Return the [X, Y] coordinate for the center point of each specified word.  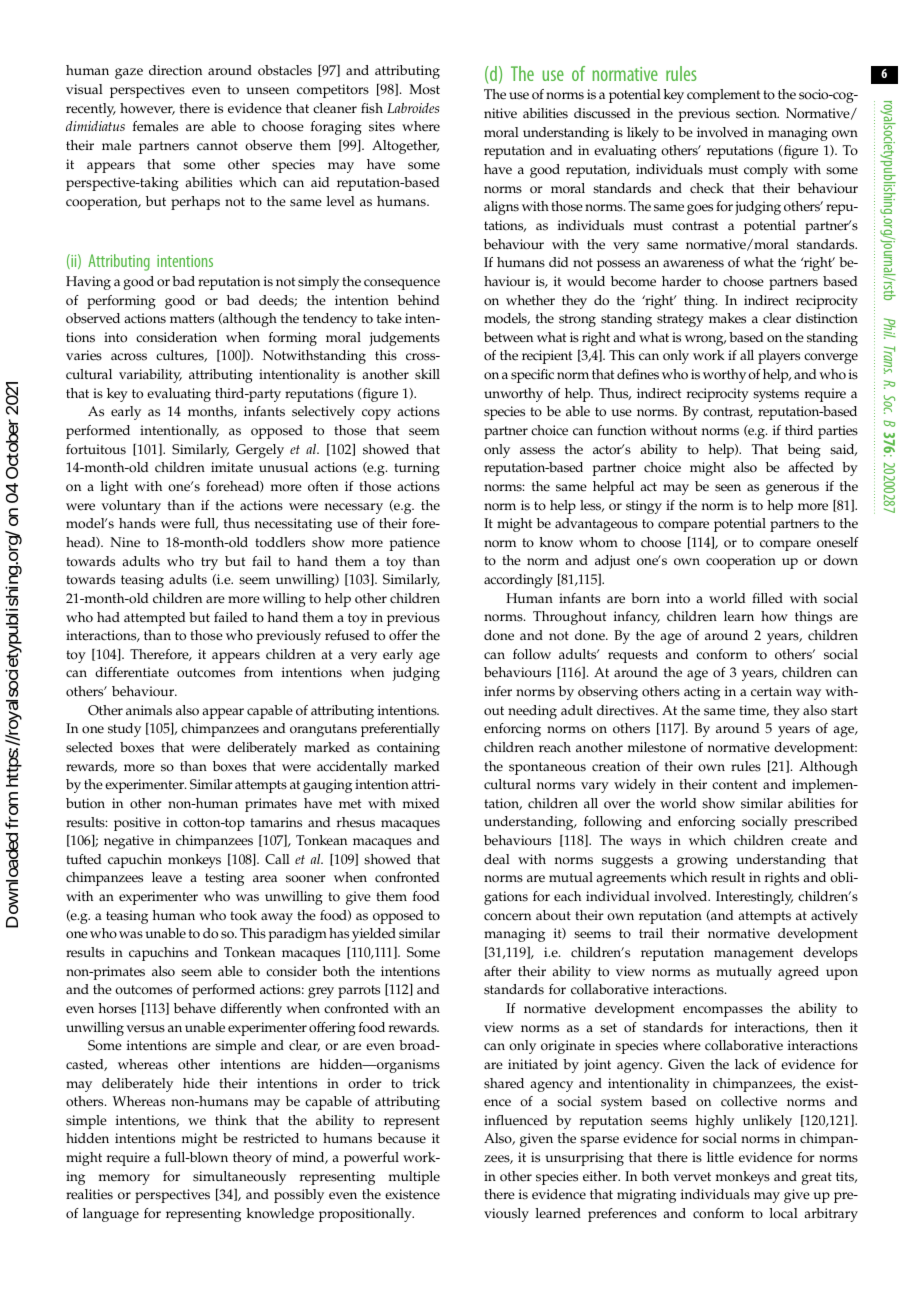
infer [498, 691]
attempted [154, 619]
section [757, 113]
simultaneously [239, 1178]
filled [767, 598]
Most [424, 89]
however [147, 109]
